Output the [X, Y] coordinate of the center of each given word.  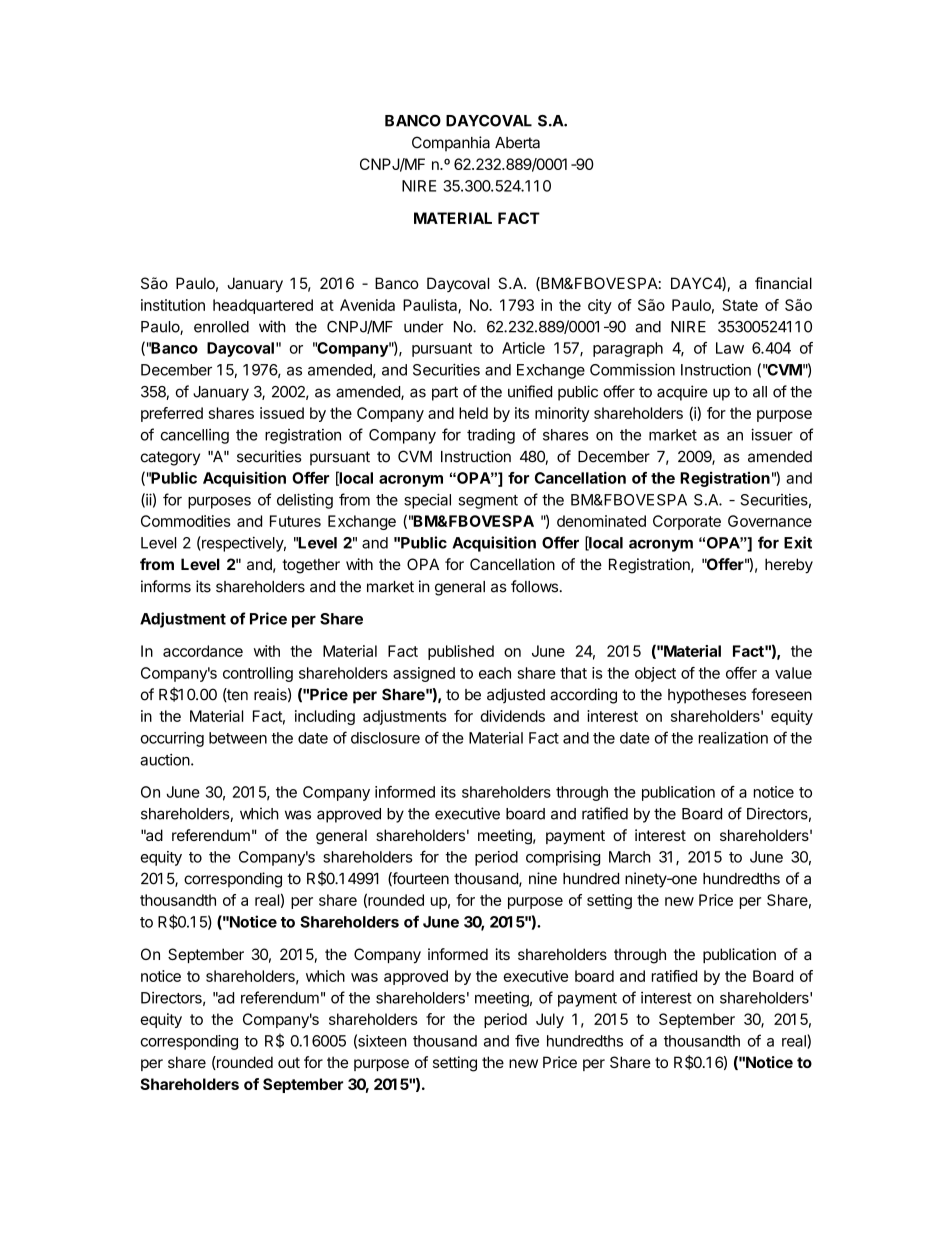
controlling [258, 674]
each [495, 673]
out [289, 1062]
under [424, 327]
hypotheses [707, 696]
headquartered [263, 306]
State [740, 305]
